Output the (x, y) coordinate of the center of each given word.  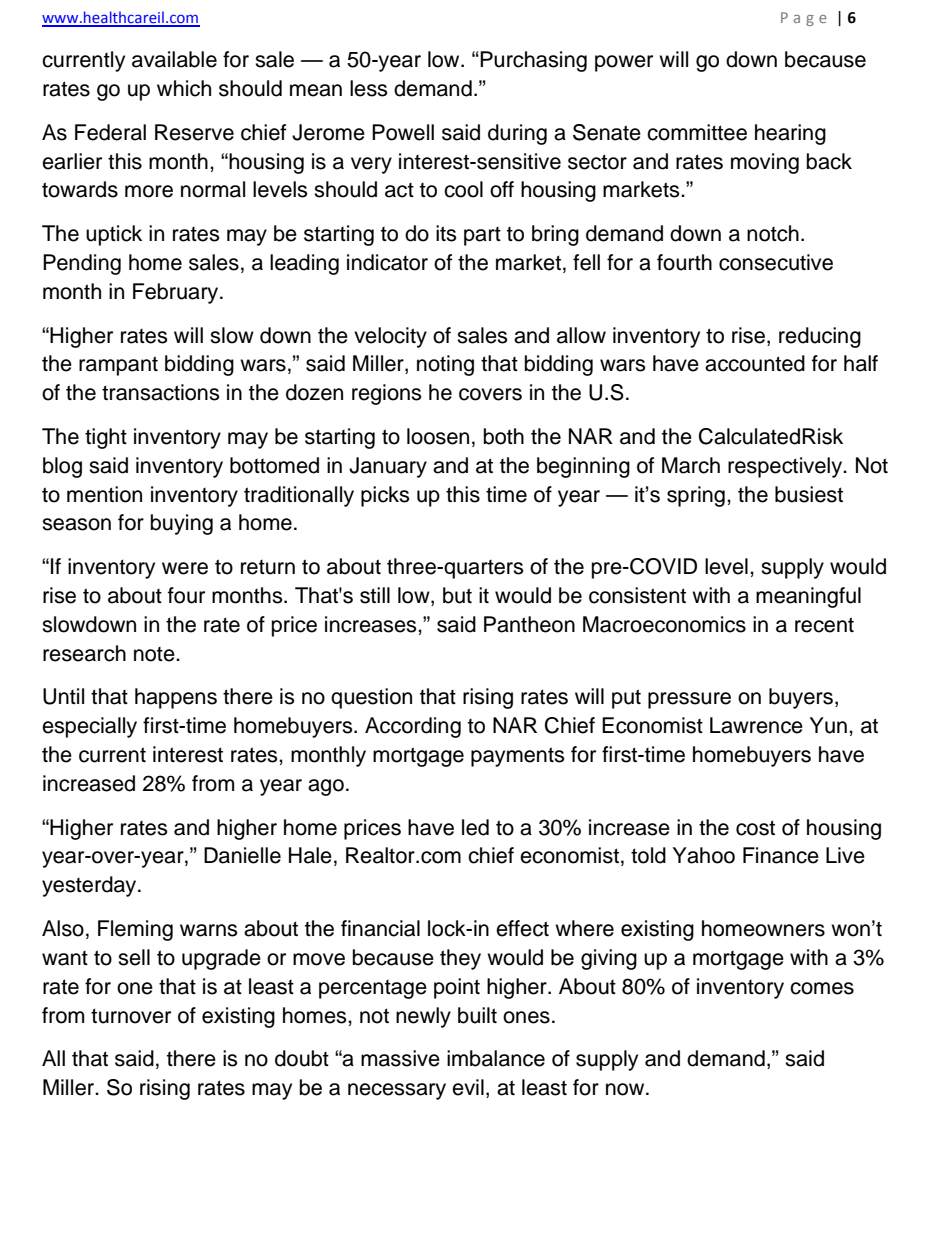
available (174, 59)
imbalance (496, 1058)
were (185, 568)
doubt (302, 1058)
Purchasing (532, 61)
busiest (809, 494)
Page (804, 19)
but (457, 595)
